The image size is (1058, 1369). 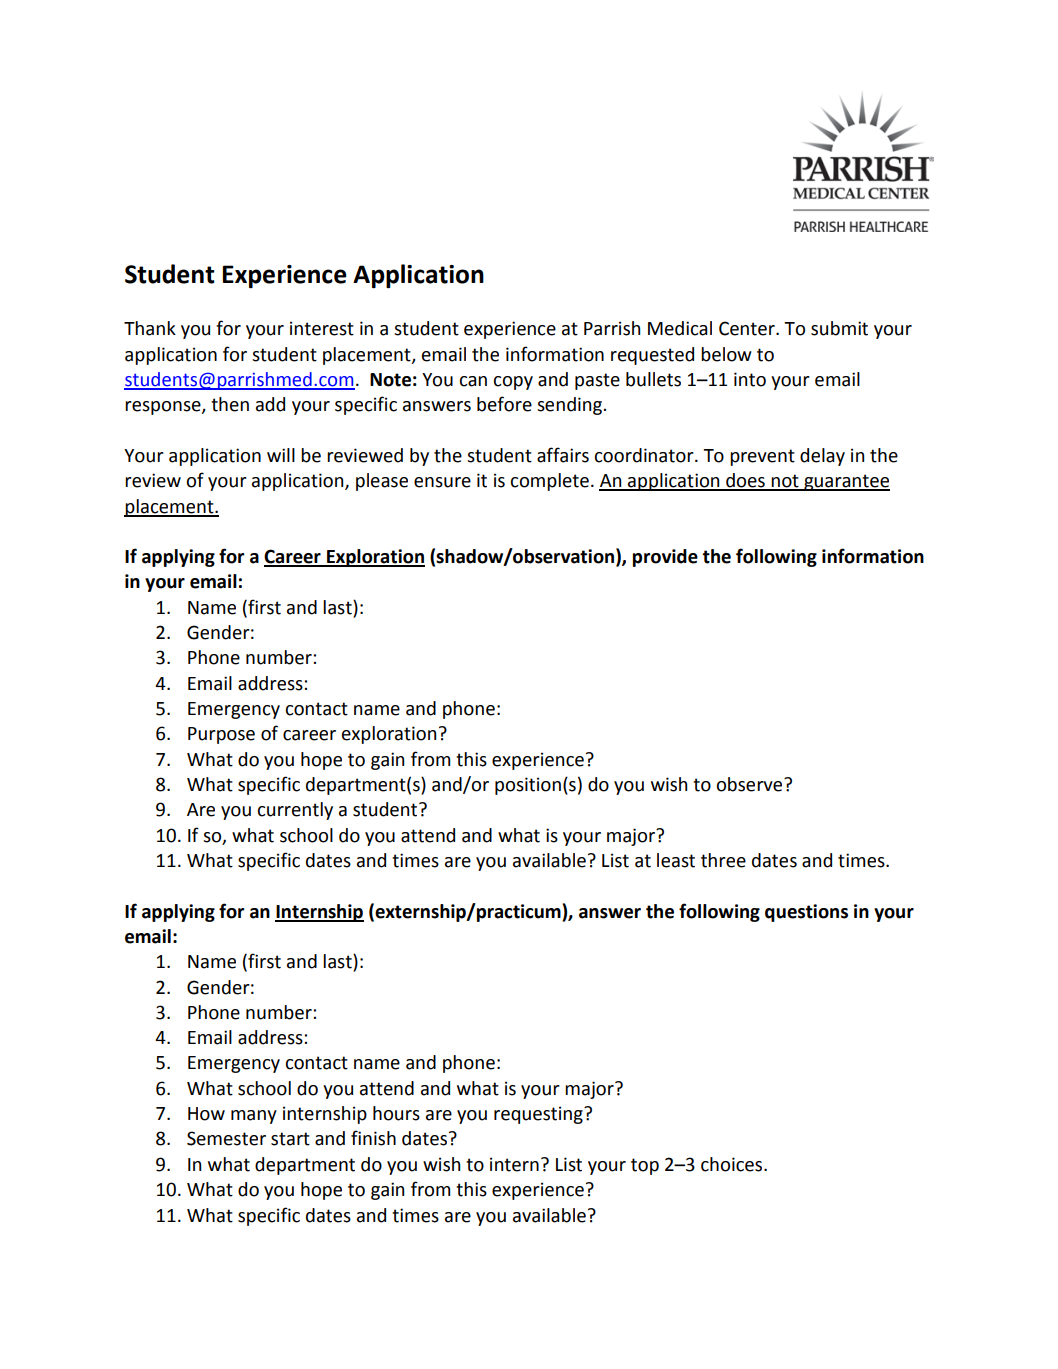 I want to click on complete, so click(x=549, y=482).
